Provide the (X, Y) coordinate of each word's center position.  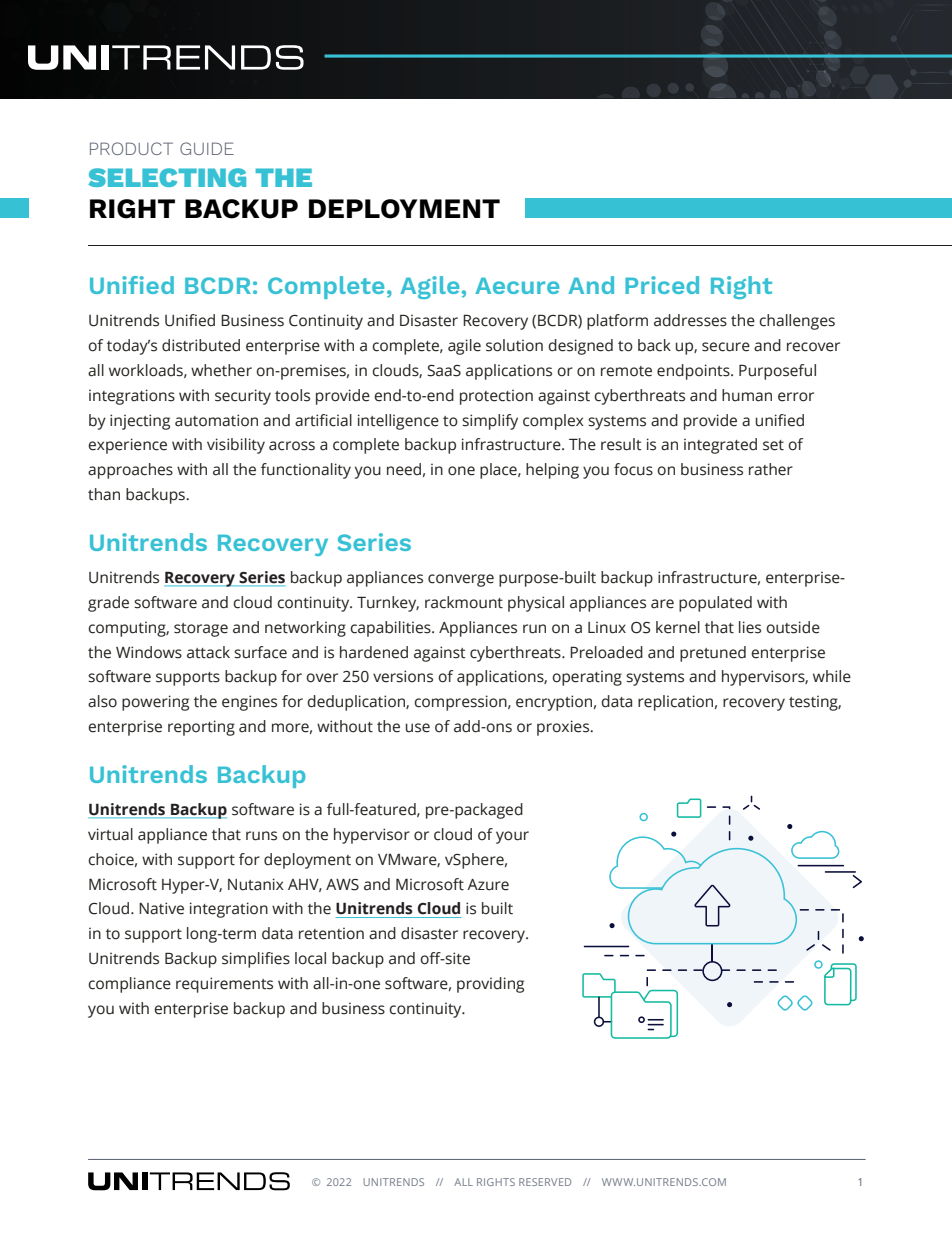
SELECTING (167, 177)
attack (208, 652)
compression (461, 703)
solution (514, 345)
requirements (224, 985)
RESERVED (545, 1182)
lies (750, 627)
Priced (662, 285)
